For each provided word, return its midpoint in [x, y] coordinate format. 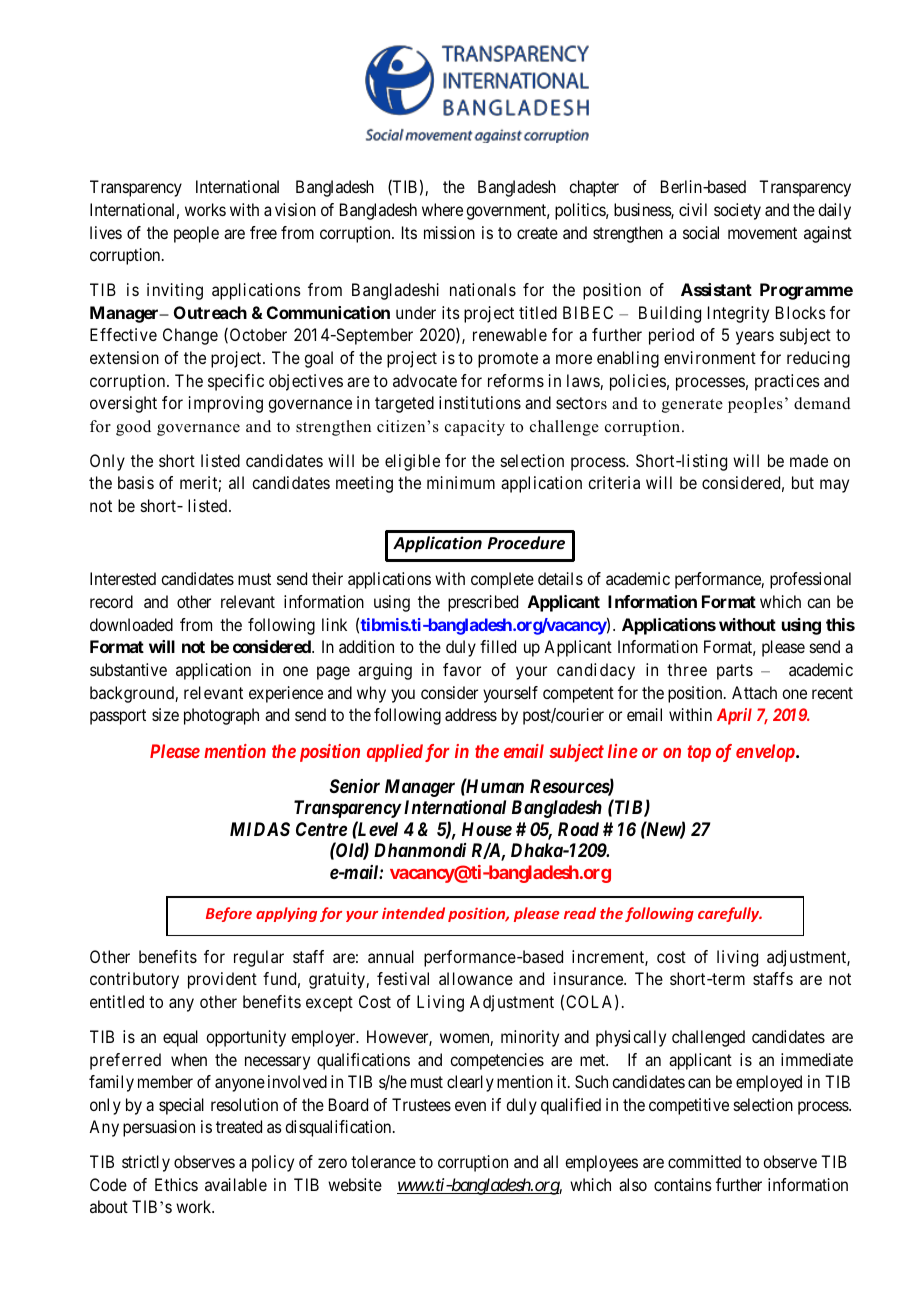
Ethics [176, 1184]
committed [704, 1161]
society [737, 211]
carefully [730, 914]
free [263, 232]
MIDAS [260, 829]
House [487, 829]
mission [449, 232]
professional [810, 580]
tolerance [383, 1161]
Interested [123, 578]
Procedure [526, 543]
